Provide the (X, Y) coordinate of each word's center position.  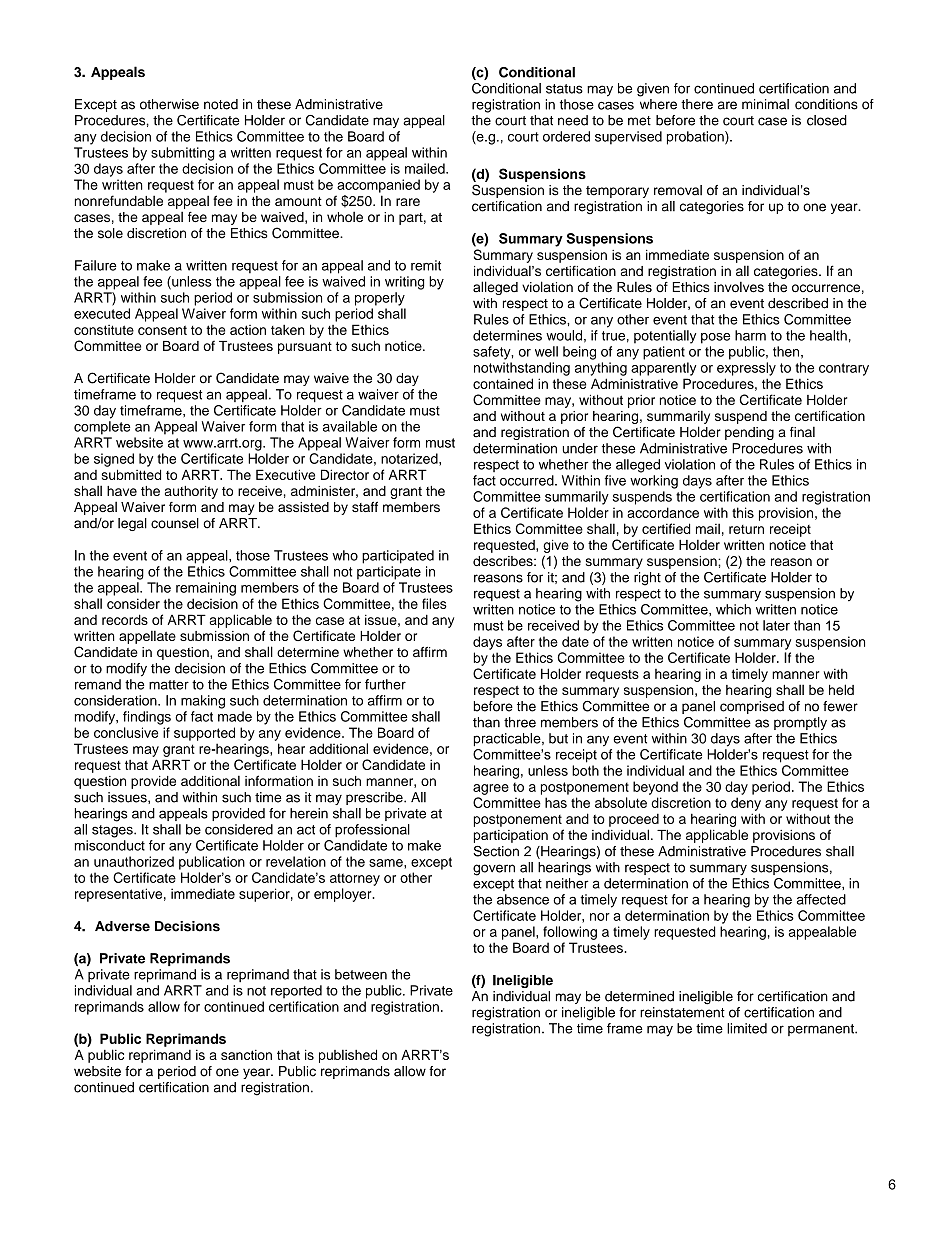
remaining (206, 589)
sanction (246, 1055)
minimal (765, 104)
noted (221, 104)
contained (503, 383)
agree (491, 789)
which (733, 609)
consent (162, 330)
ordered (566, 136)
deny (746, 804)
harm (750, 335)
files (434, 603)
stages (113, 831)
